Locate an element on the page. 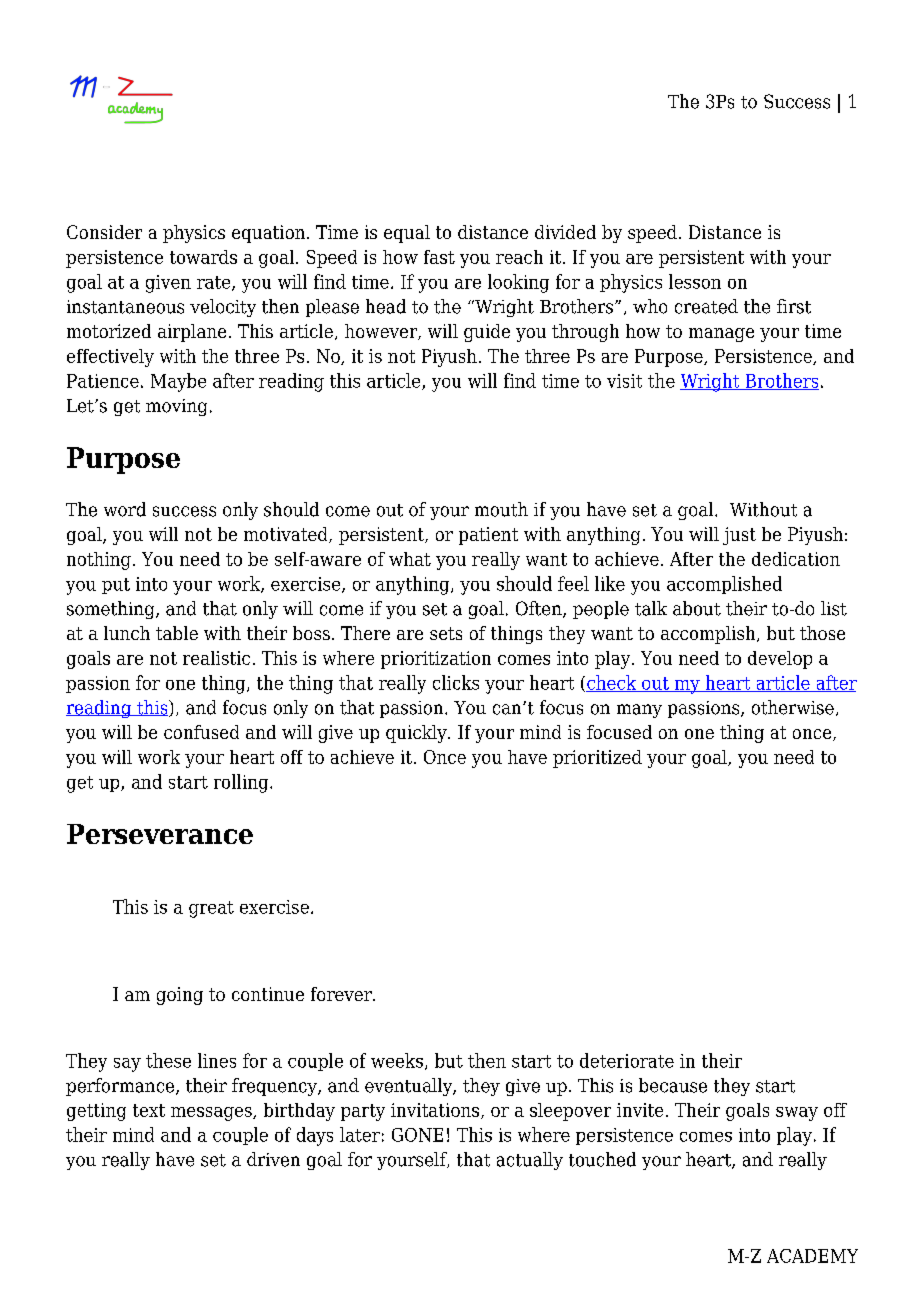 Image resolution: width=924 pixels, height=1308 pixels. just is located at coordinates (739, 536).
